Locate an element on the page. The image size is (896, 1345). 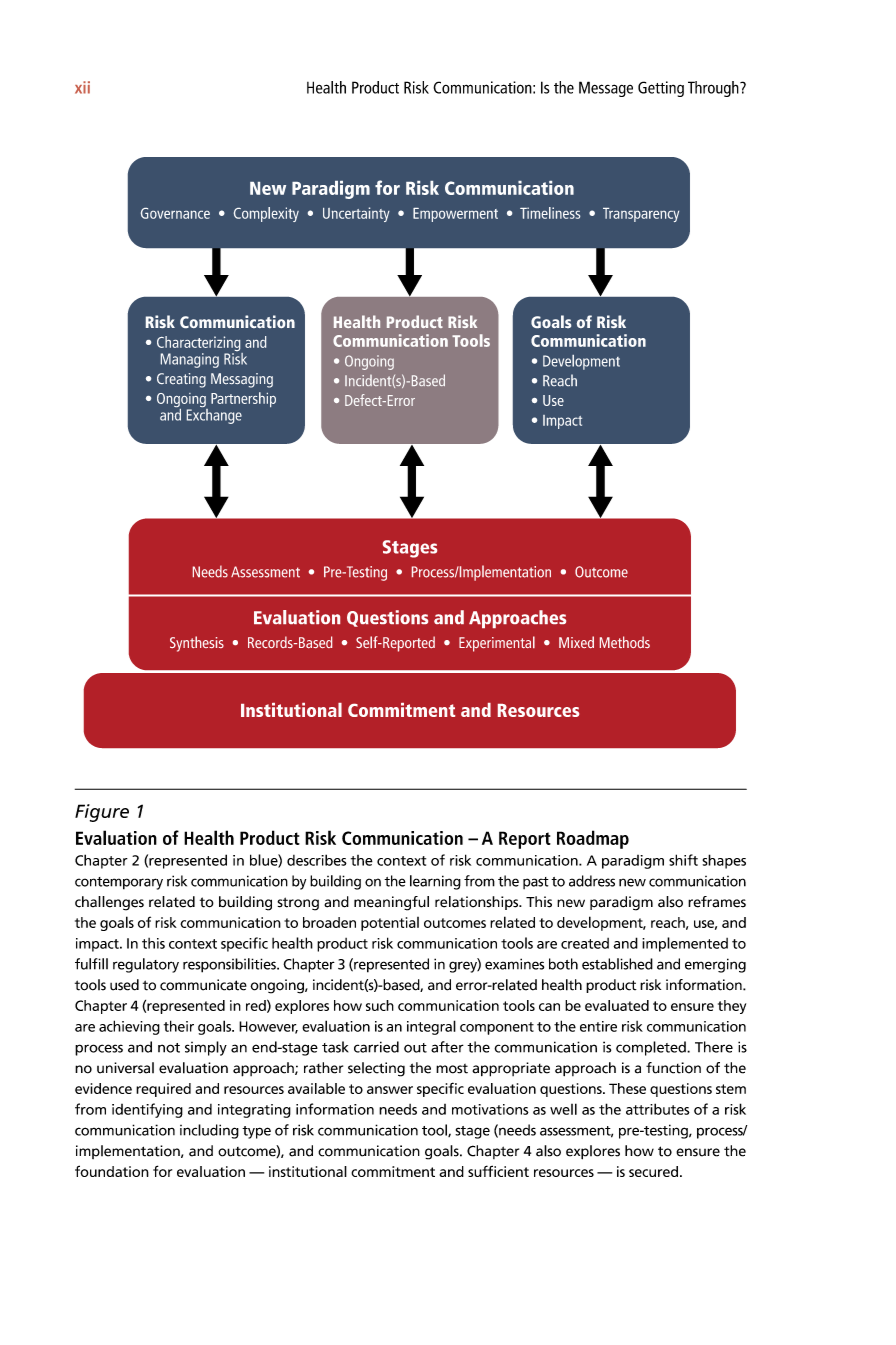
identifying is located at coordinates (147, 1110).
